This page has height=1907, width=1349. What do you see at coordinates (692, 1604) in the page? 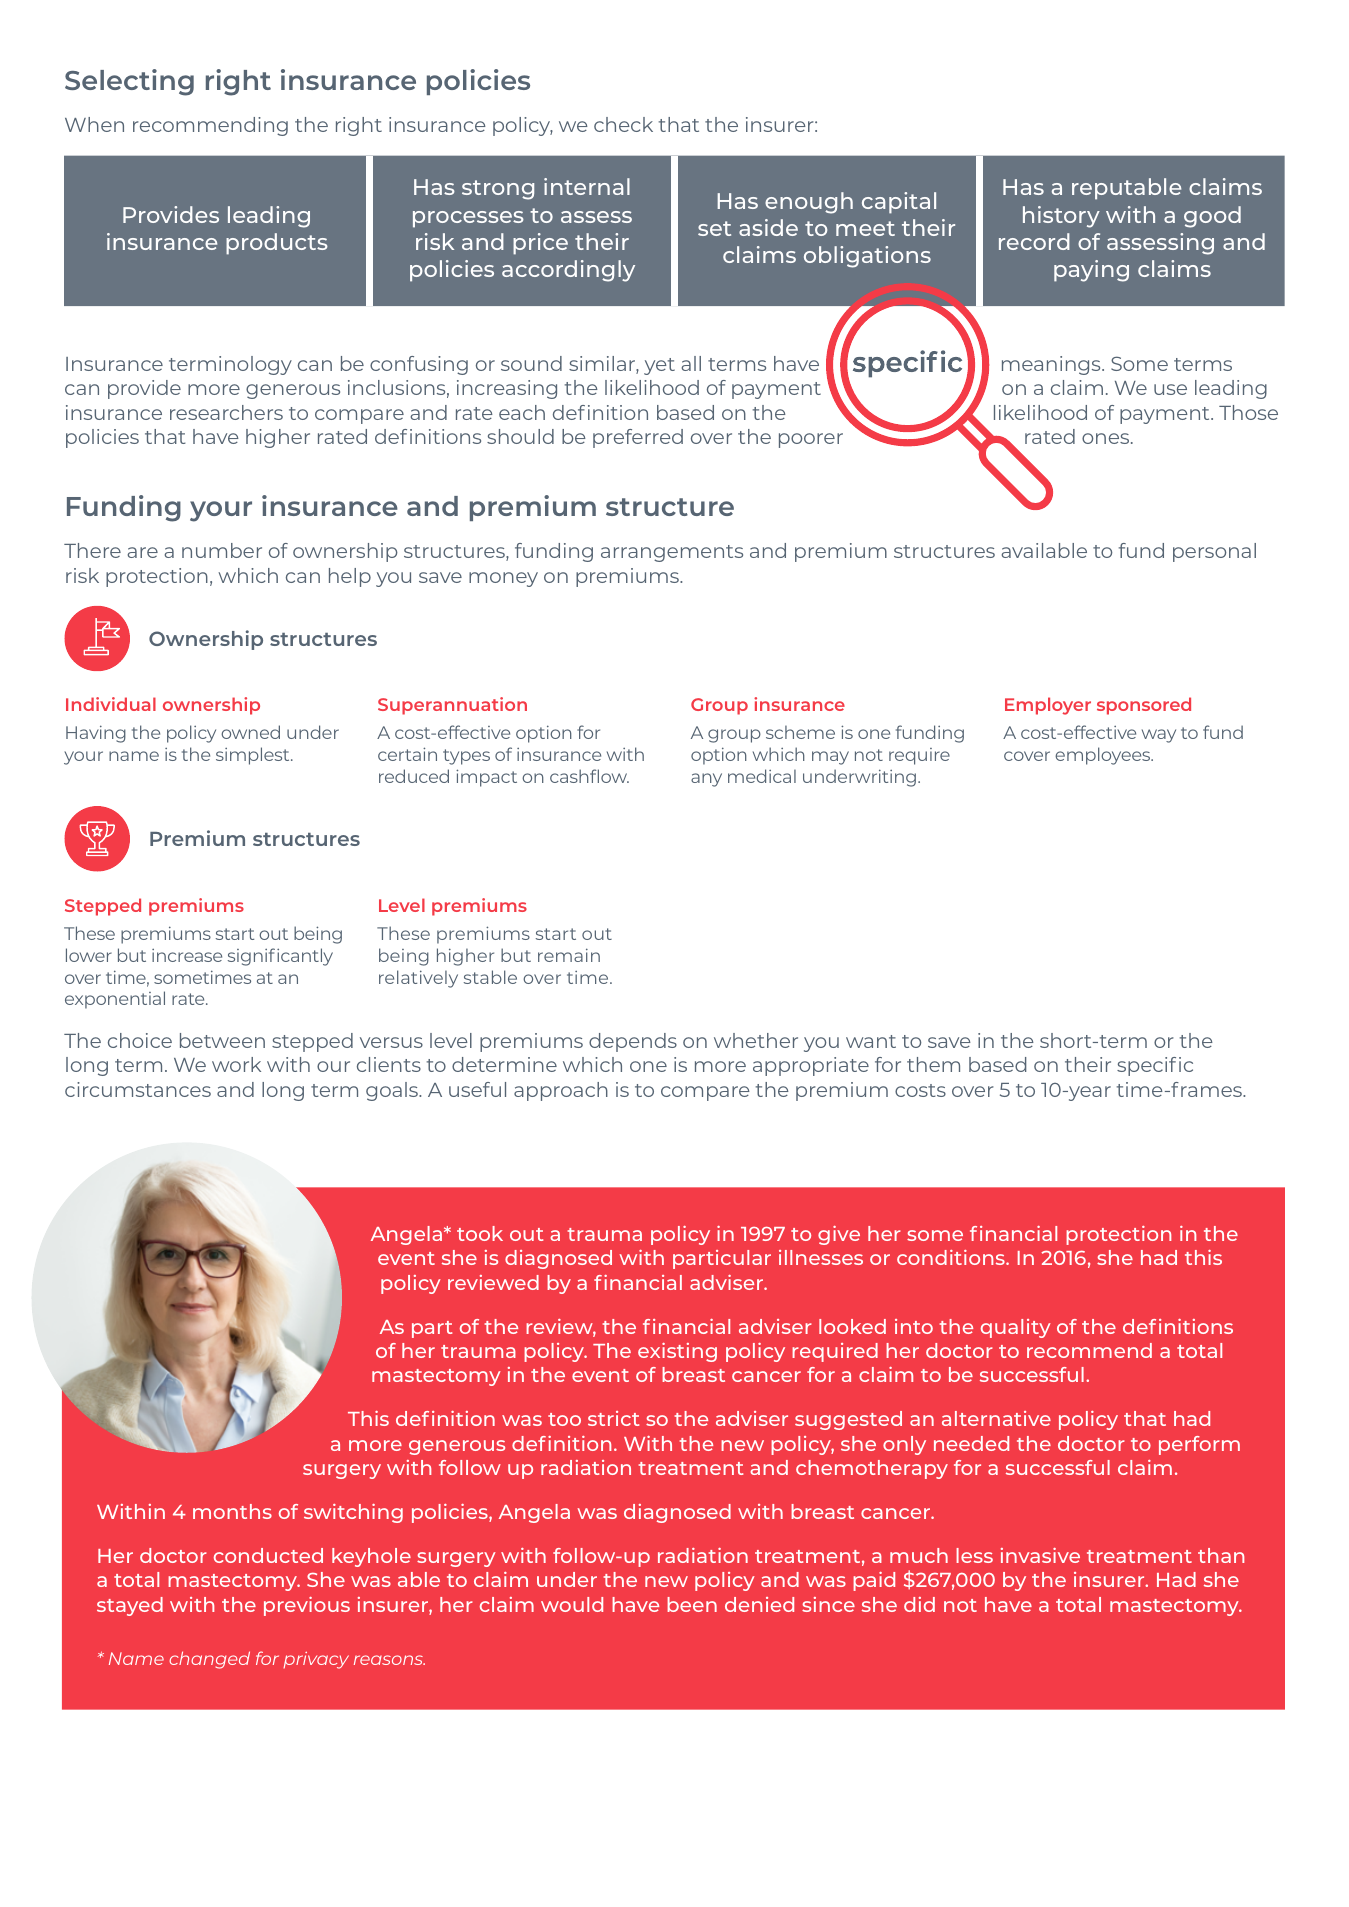
I see `been` at bounding box center [692, 1604].
